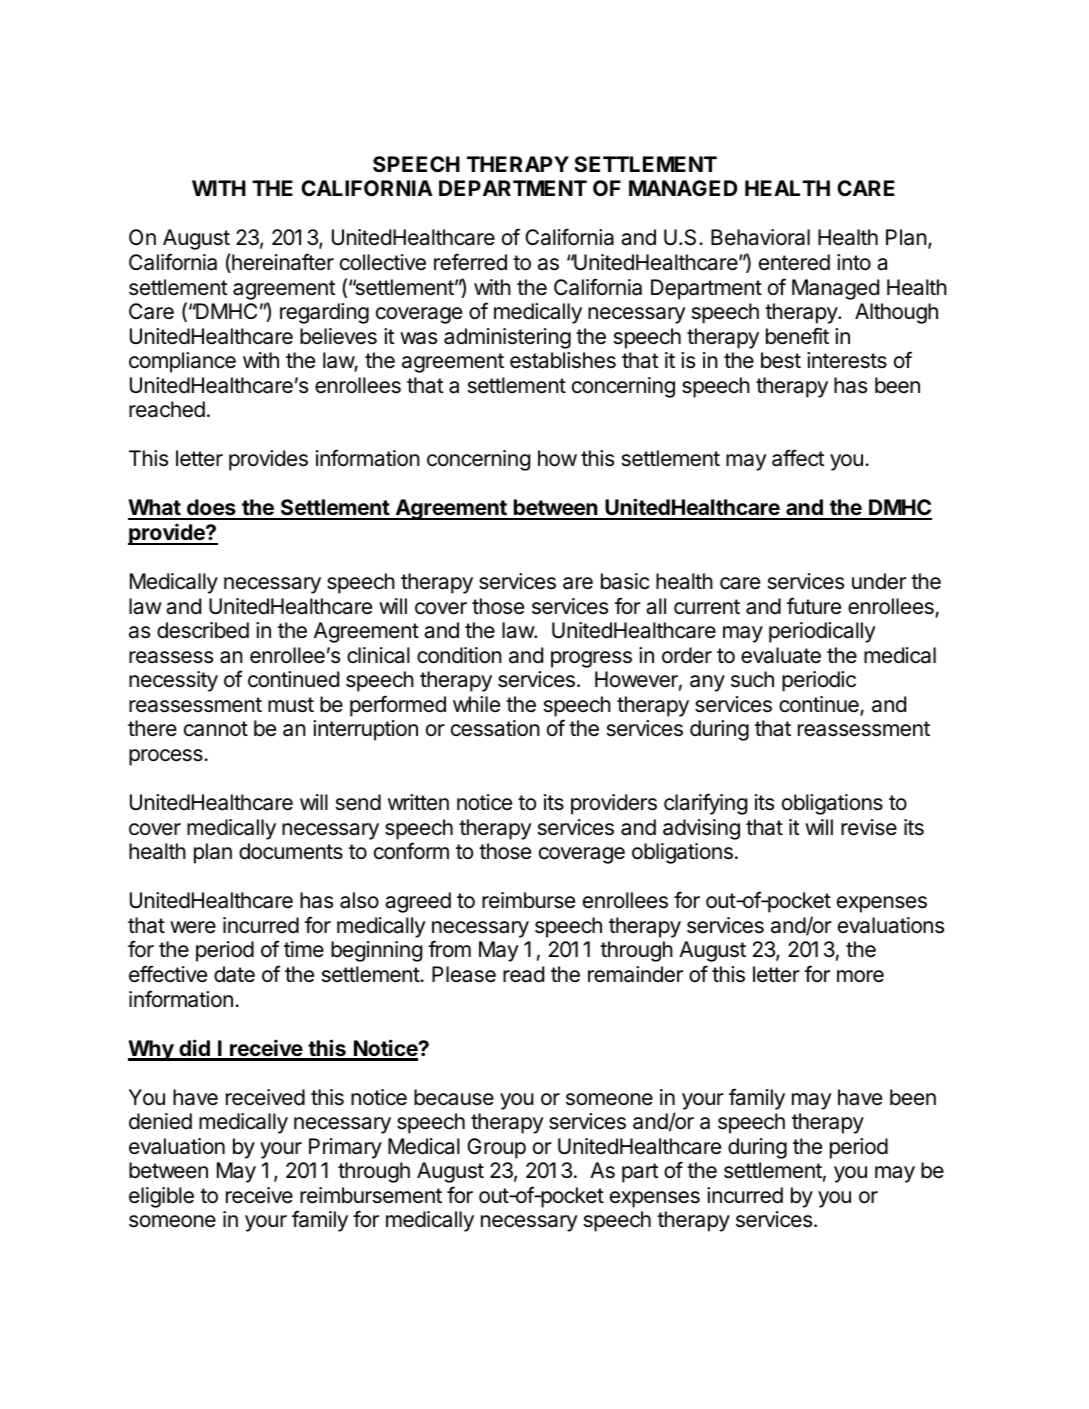 The width and height of the screenshot is (1089, 1409). Describe the element at coordinates (523, 974) in the screenshot. I see `read` at that location.
